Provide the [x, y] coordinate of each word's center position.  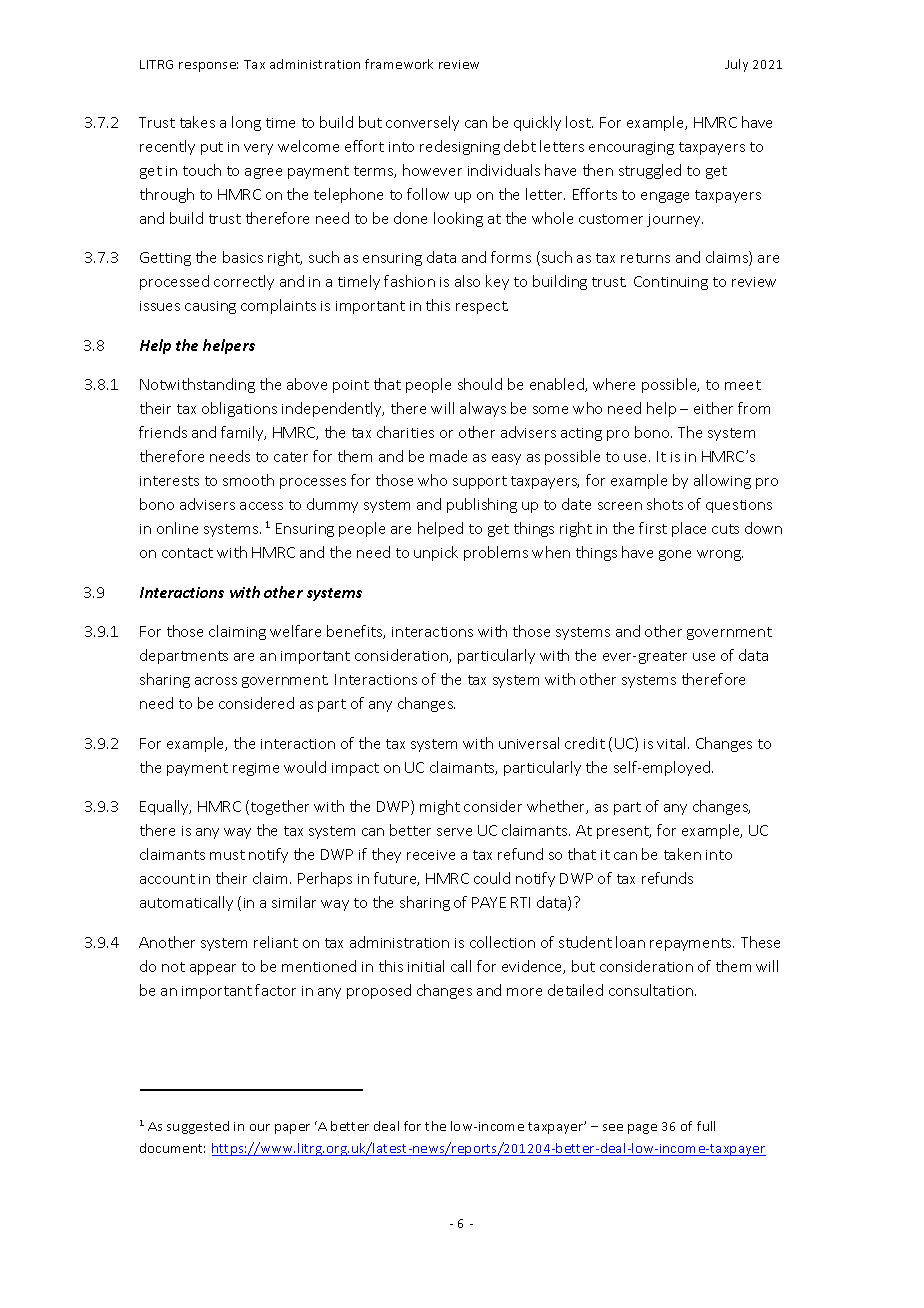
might [440, 807]
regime [256, 769]
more [524, 992]
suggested [198, 1127]
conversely [422, 123]
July [736, 65]
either [713, 408]
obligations [239, 409]
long [246, 123]
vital [671, 743]
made [448, 456]
